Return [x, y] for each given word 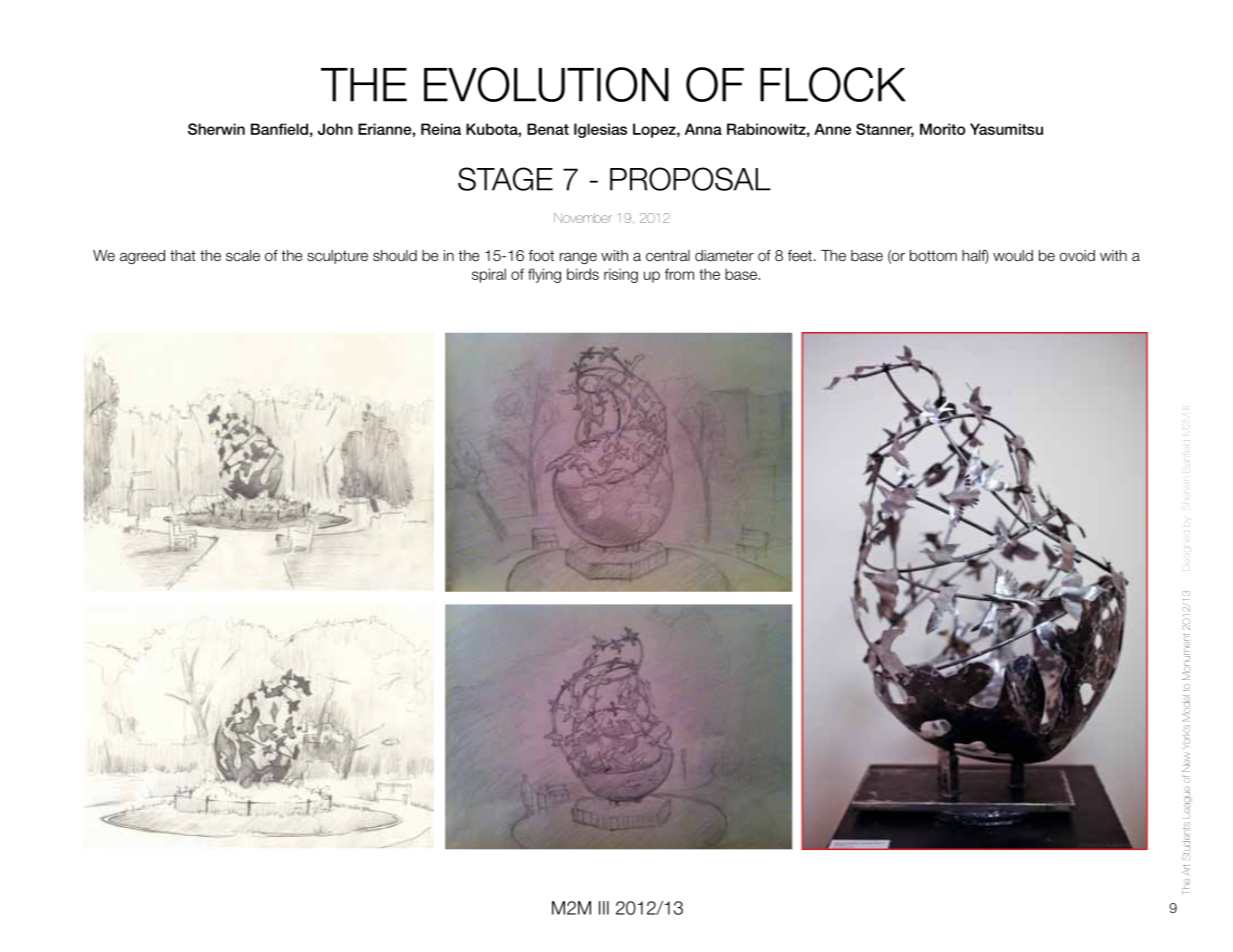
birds [583, 274]
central [668, 256]
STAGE [505, 179]
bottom [933, 256]
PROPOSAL [690, 179]
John [335, 129]
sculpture [337, 257]
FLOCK [833, 84]
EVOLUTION [546, 84]
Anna [703, 129]
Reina [441, 129]
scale [243, 255]
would [1013, 255]
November [583, 218]
